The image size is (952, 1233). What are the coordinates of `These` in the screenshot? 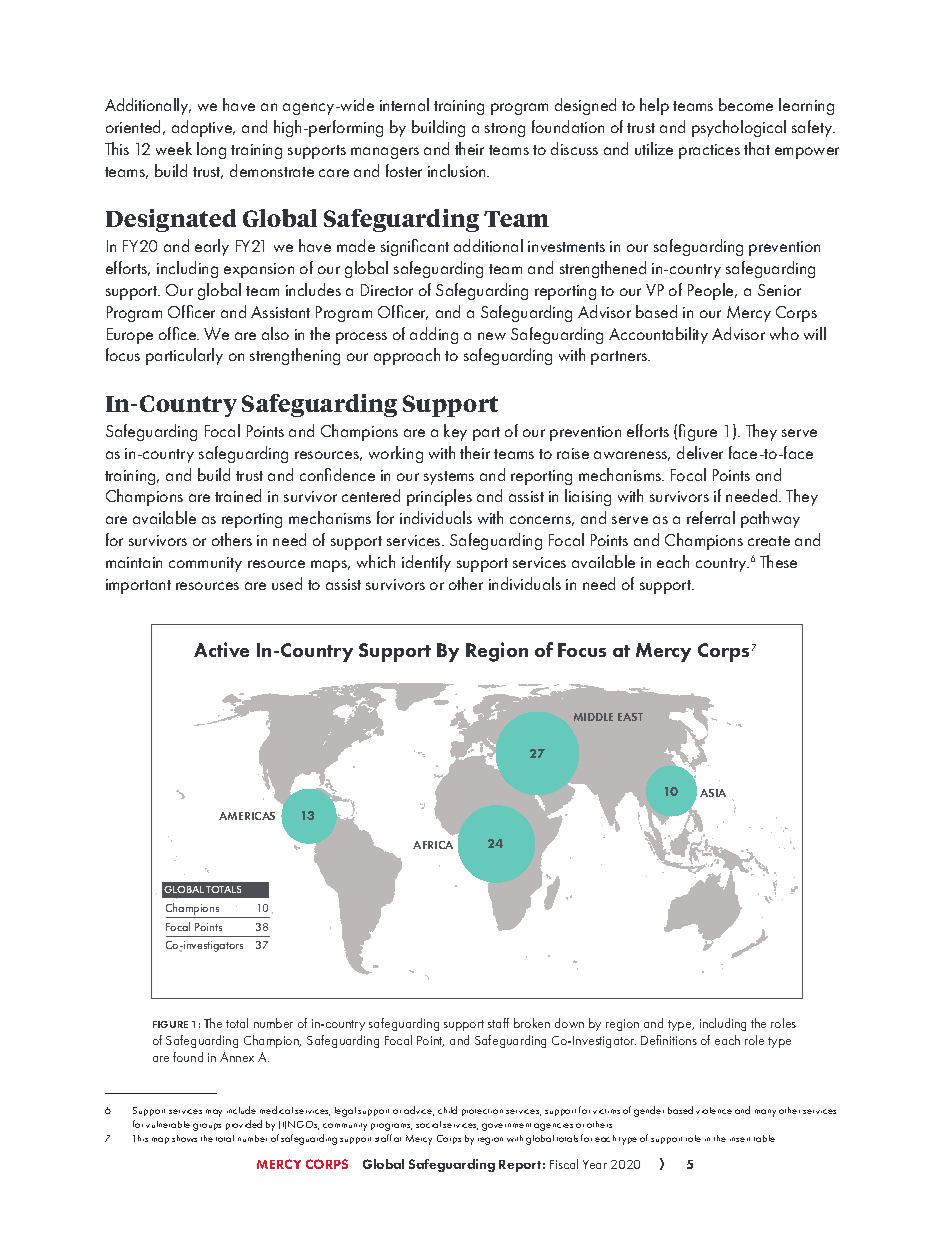 It's located at (778, 561).
